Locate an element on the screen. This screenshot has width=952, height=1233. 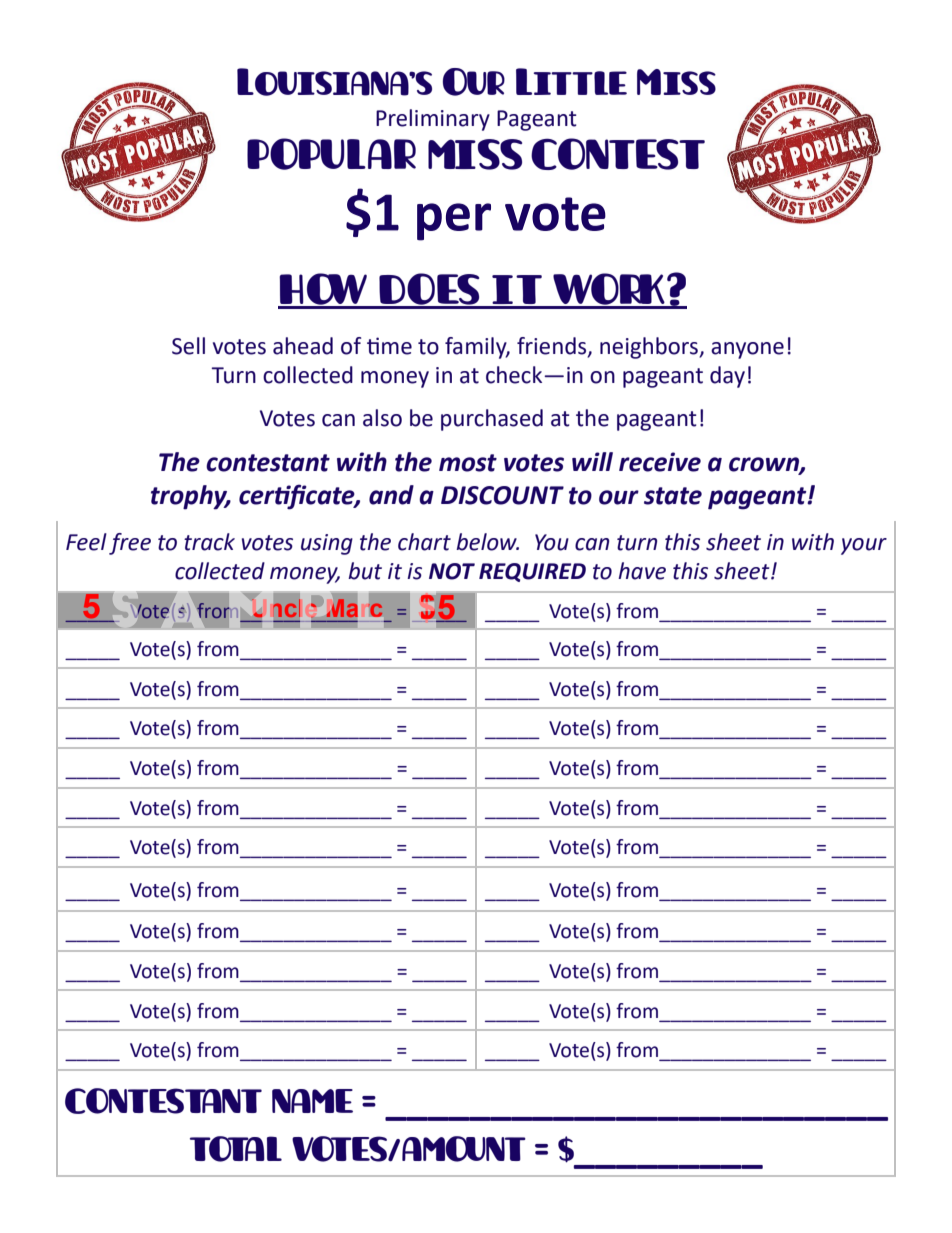
Uncle is located at coordinates (285, 608).
